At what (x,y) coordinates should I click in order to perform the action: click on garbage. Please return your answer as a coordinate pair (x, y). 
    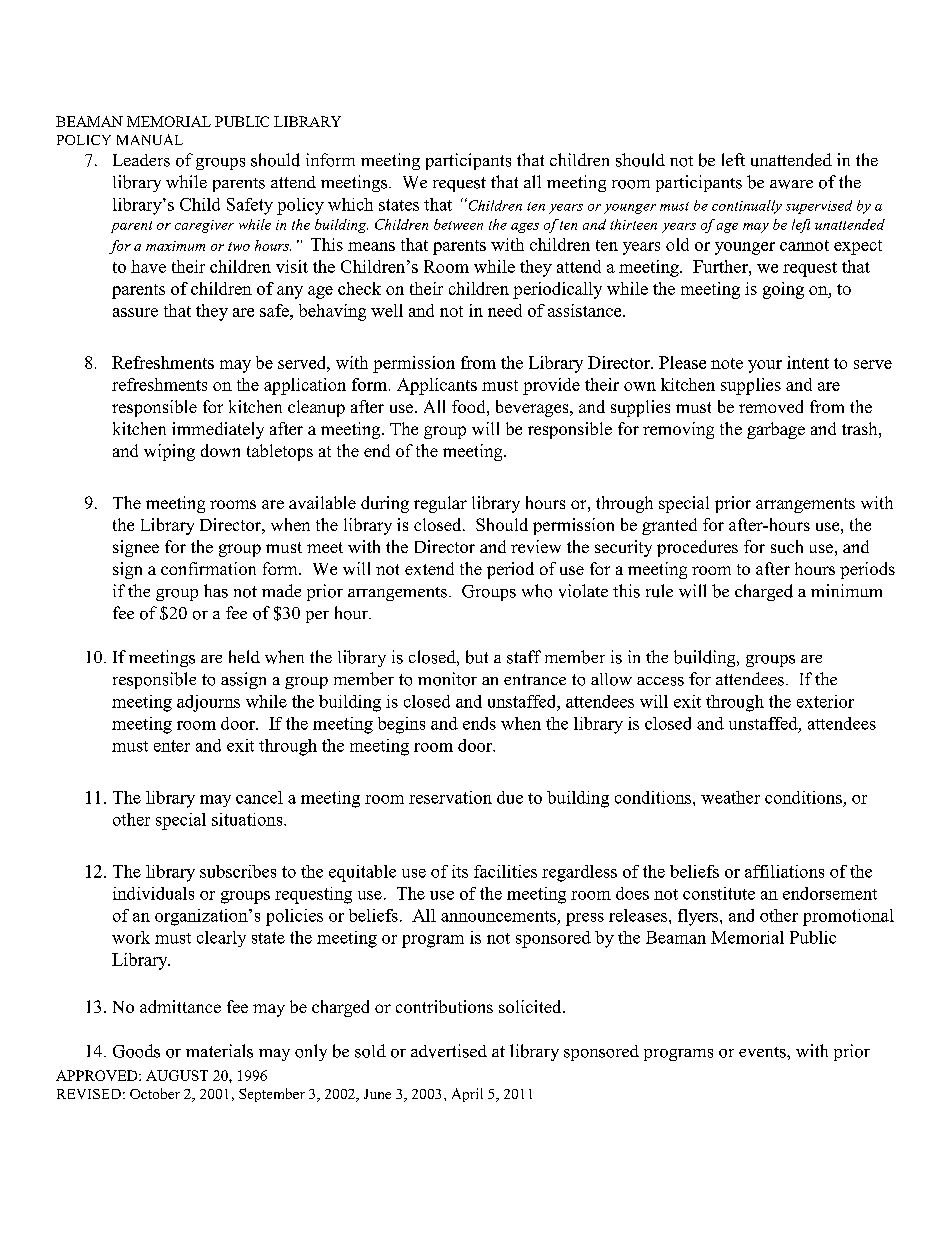
    Looking at the image, I should click on (776, 430).
